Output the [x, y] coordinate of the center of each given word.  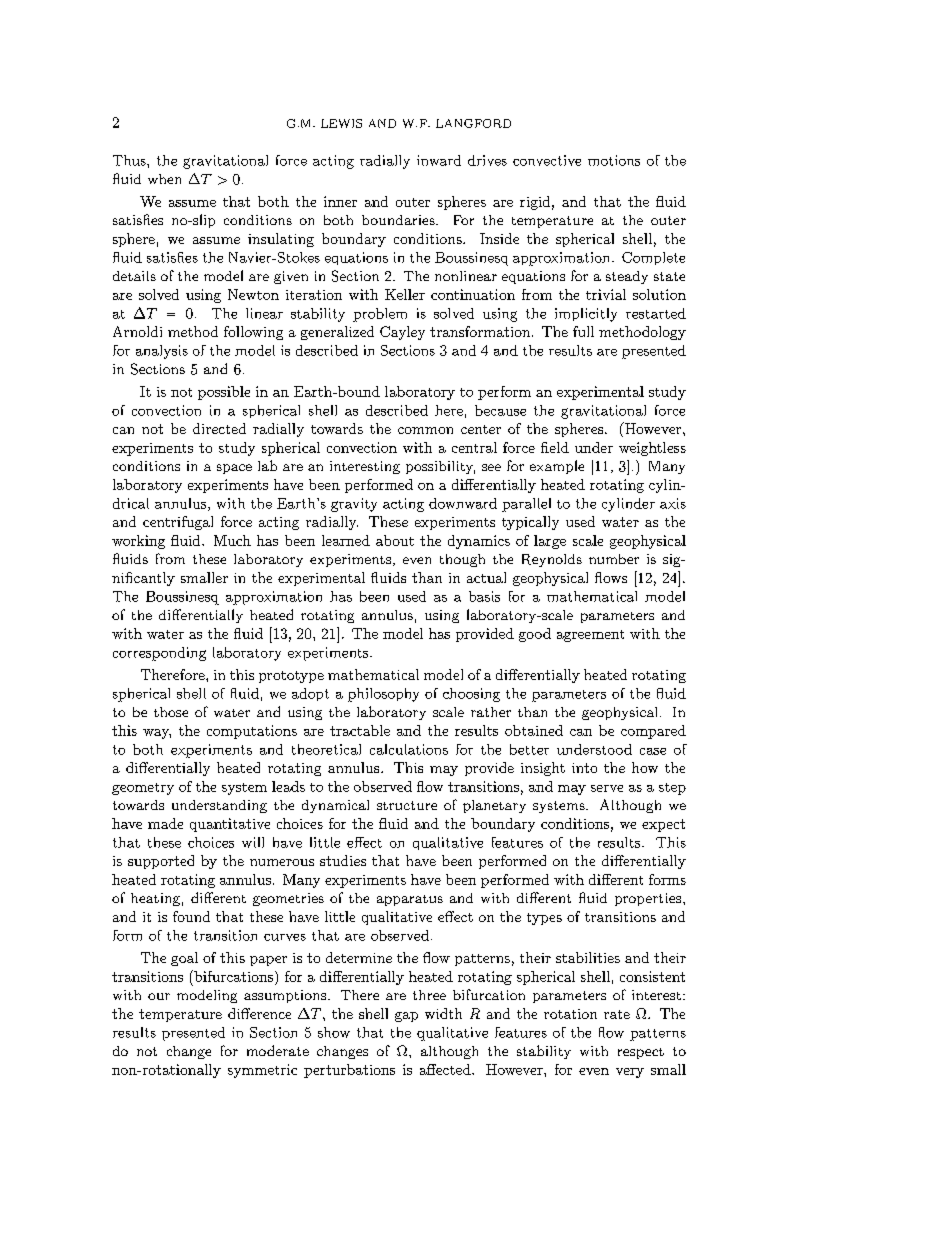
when [164, 179]
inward [439, 160]
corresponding [159, 654]
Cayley [402, 333]
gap [406, 1017]
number [614, 559]
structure [407, 805]
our [159, 996]
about [395, 540]
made [165, 823]
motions [614, 160]
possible [224, 393]
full [583, 331]
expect [663, 825]
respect [641, 1053]
